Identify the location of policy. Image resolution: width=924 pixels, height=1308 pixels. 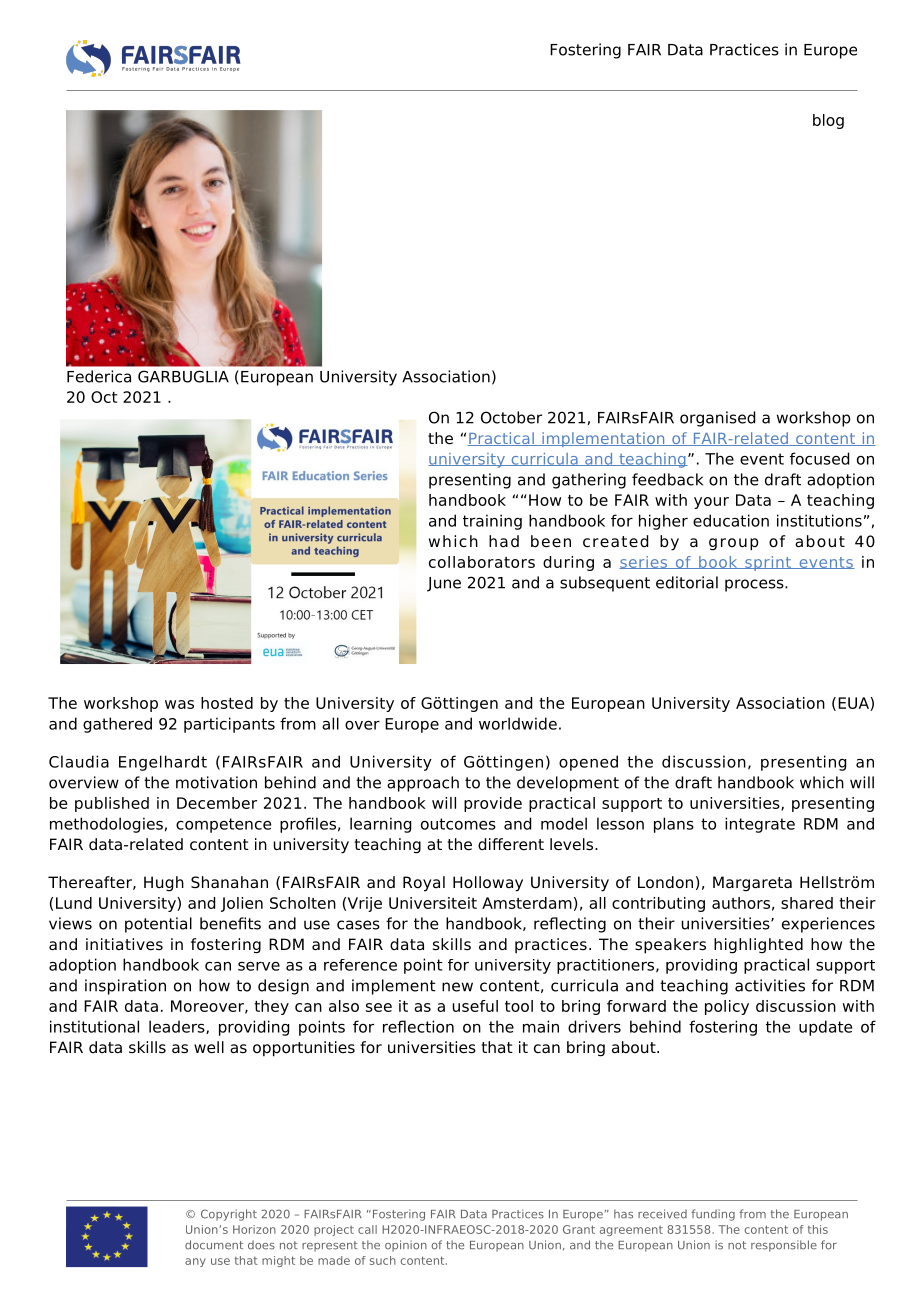
(727, 1007).
